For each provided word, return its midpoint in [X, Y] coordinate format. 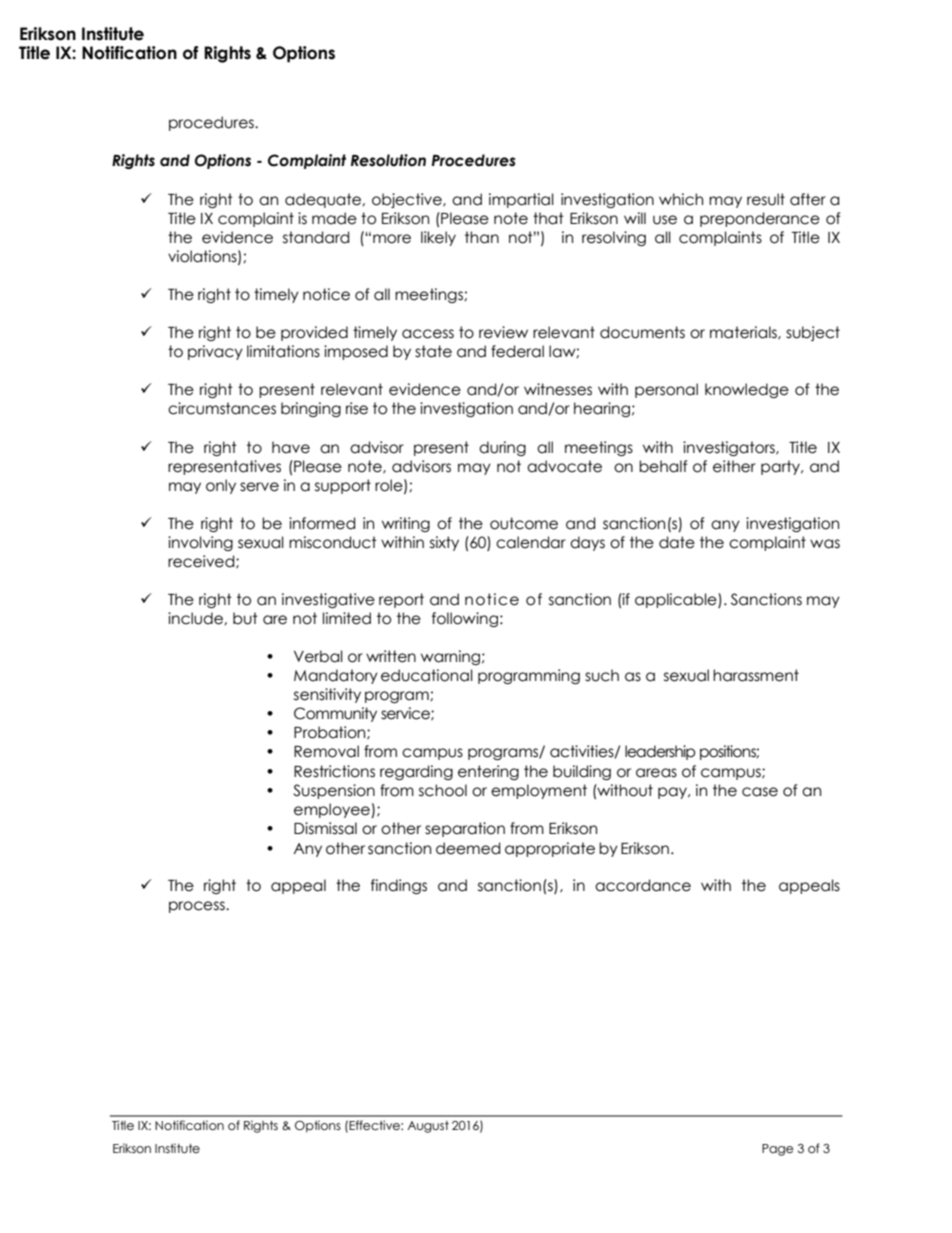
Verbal [318, 656]
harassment [756, 675]
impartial [521, 200]
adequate [324, 200]
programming [529, 676]
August [428, 1127]
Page [777, 1150]
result [766, 199]
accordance [643, 885]
